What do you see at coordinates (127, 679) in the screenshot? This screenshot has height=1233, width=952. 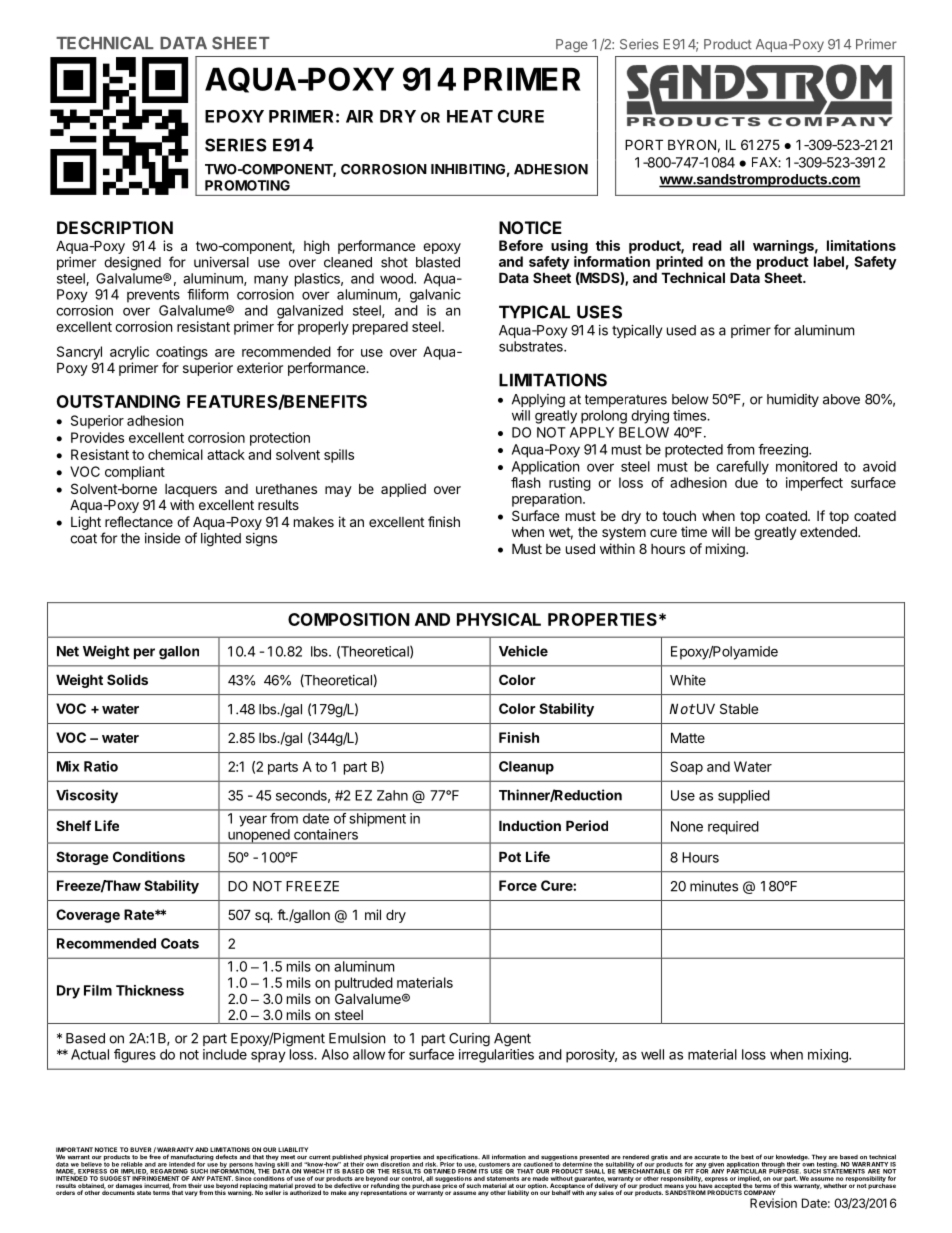 I see `Solids` at bounding box center [127, 679].
